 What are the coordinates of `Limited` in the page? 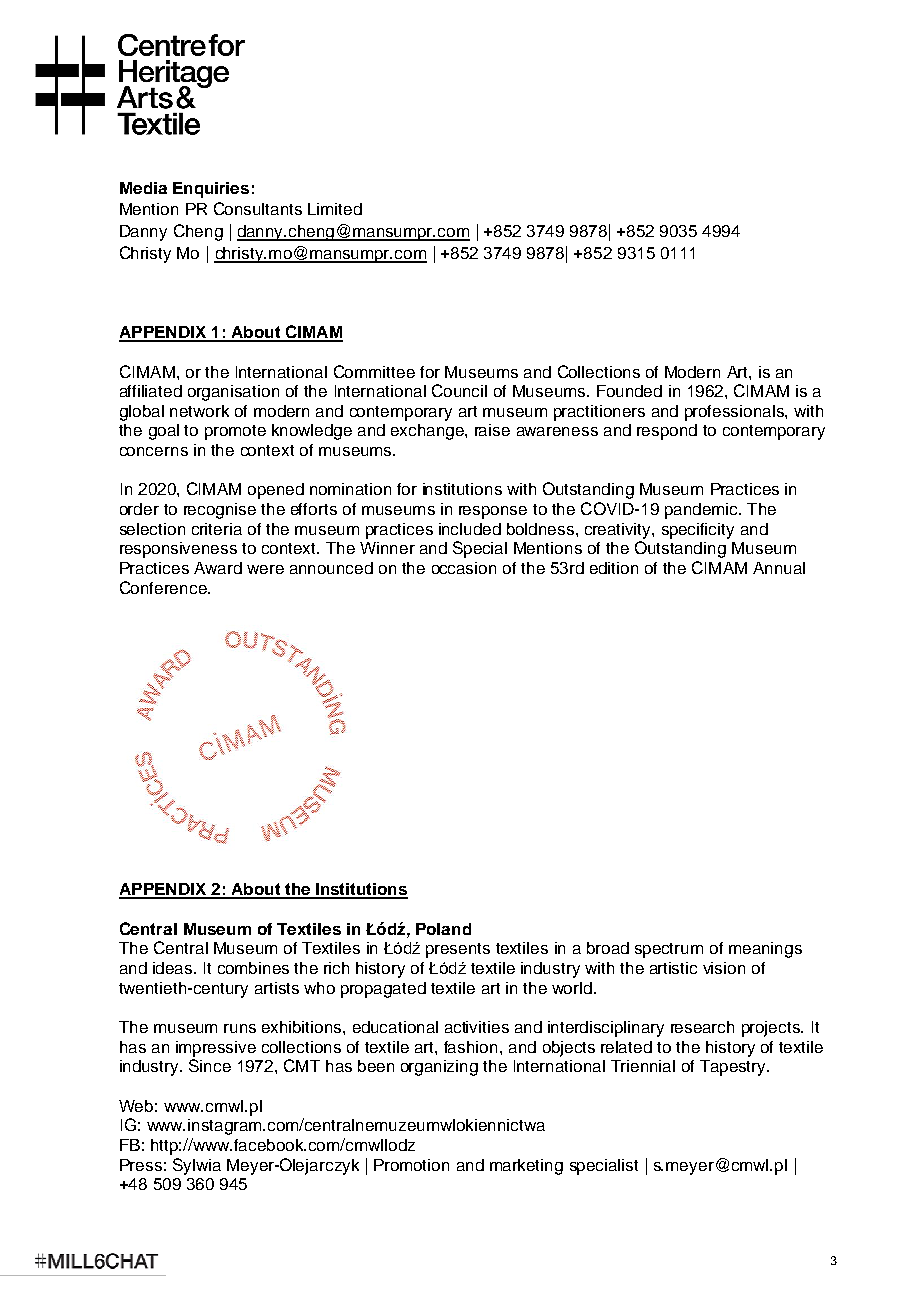 It's located at (335, 209).
